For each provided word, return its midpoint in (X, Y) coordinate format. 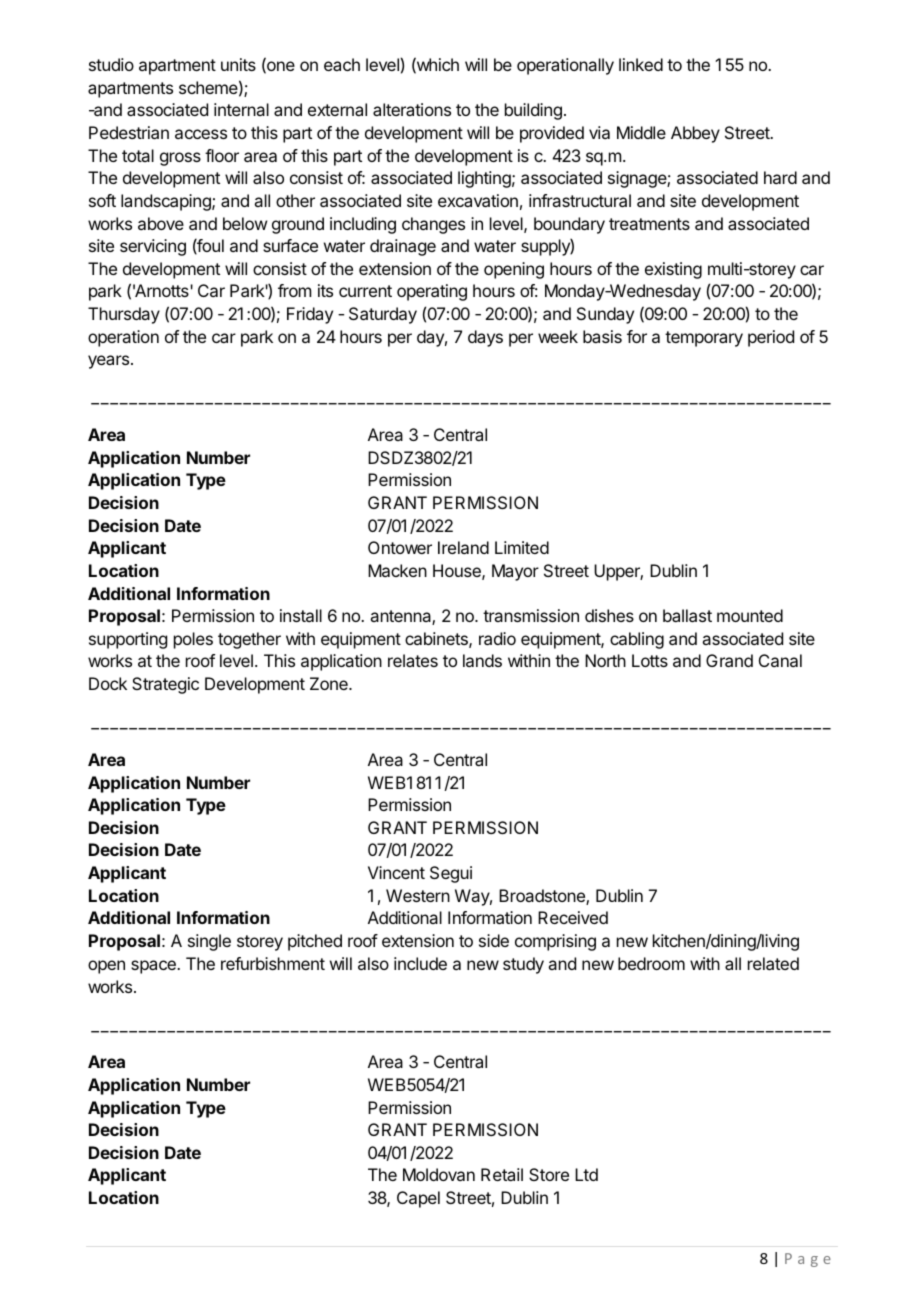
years (108, 362)
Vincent (396, 872)
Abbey (695, 134)
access (201, 134)
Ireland (463, 547)
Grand (729, 660)
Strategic (165, 685)
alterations (412, 109)
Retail (502, 1174)
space (154, 967)
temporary (704, 339)
